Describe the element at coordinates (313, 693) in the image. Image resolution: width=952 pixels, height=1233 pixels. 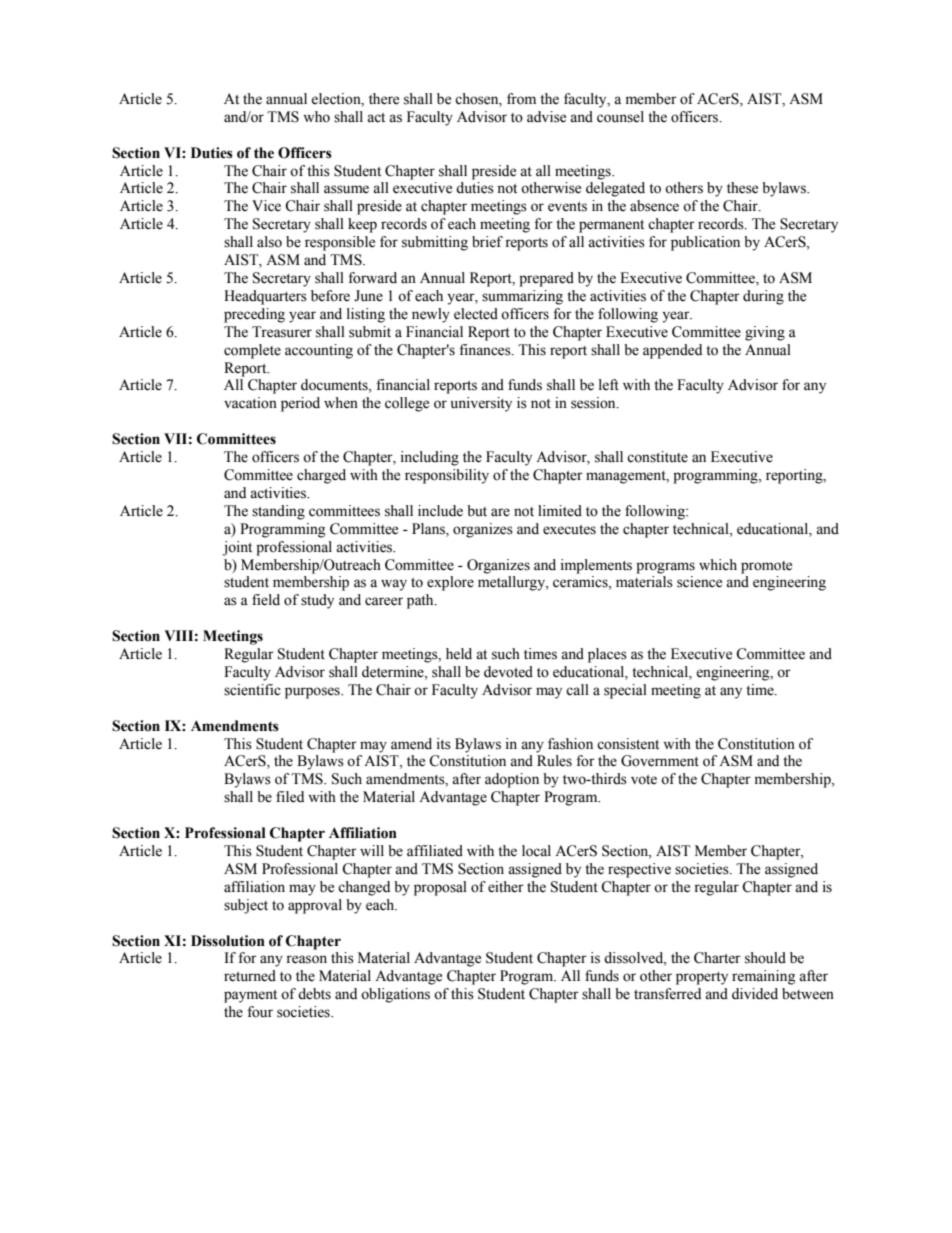
I see `purposes` at that location.
